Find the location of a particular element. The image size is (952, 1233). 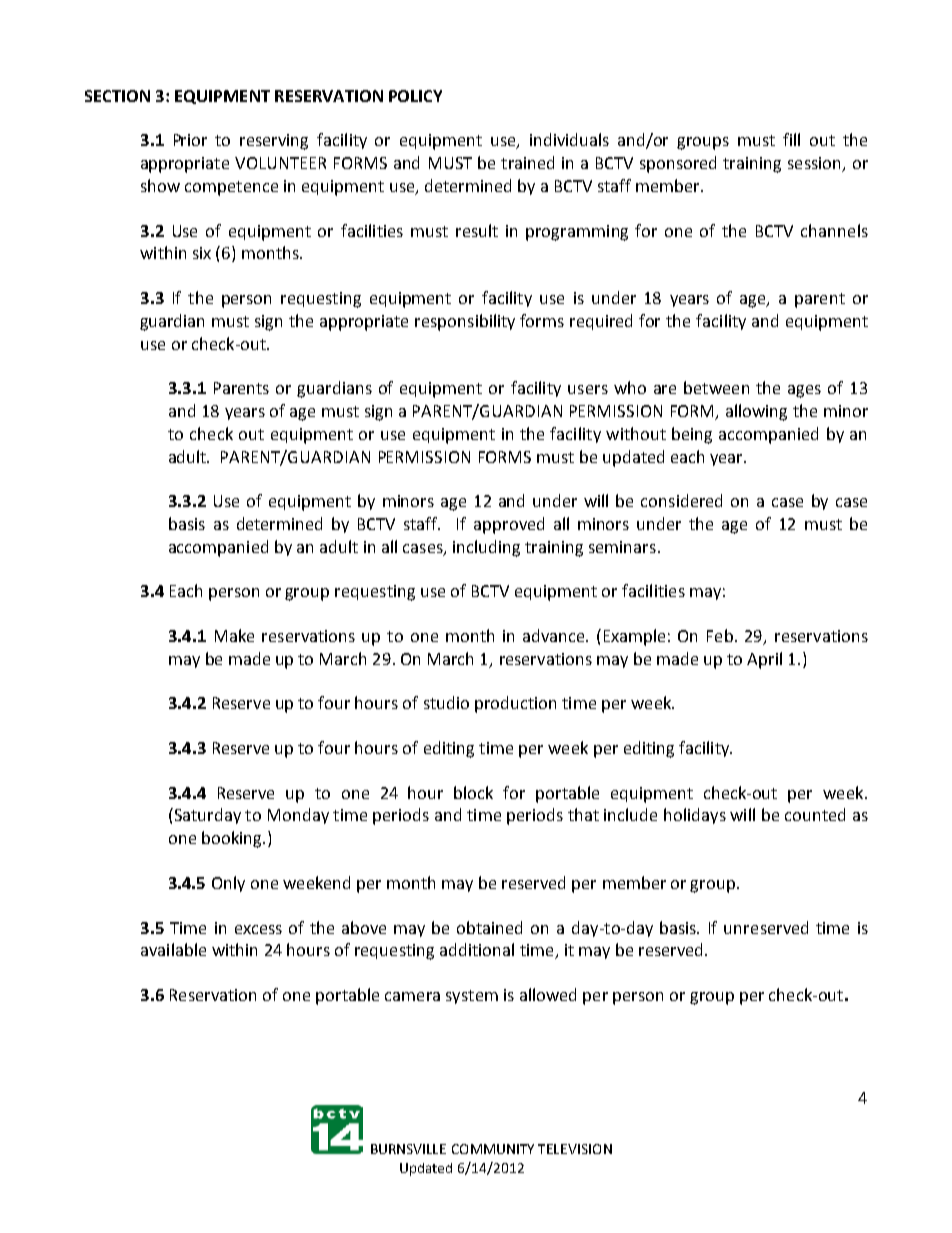

between is located at coordinates (716, 387).
